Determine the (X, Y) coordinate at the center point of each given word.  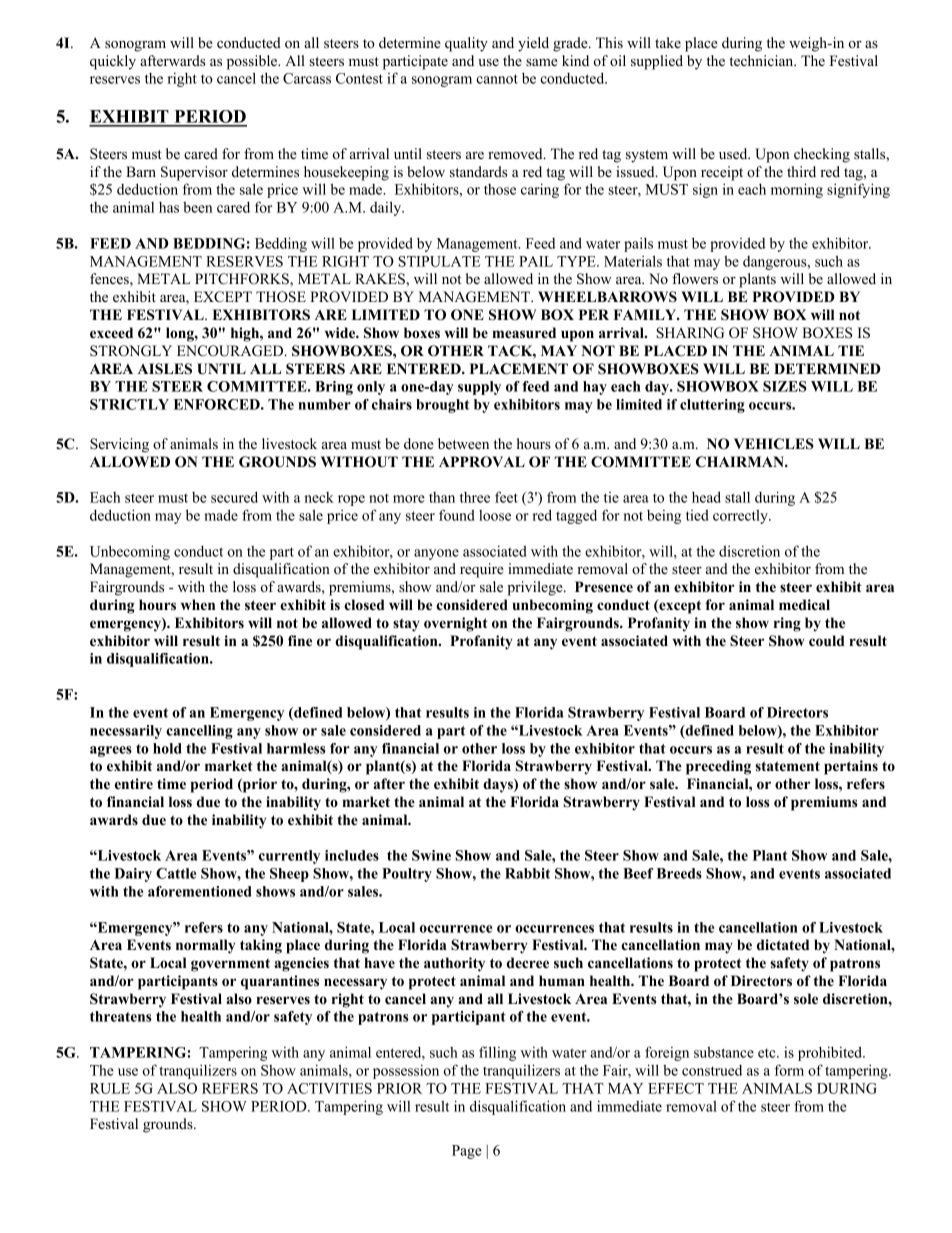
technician (762, 60)
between (463, 443)
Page (467, 1152)
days (499, 785)
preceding (718, 767)
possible (253, 62)
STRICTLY (129, 404)
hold (167, 748)
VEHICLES (774, 444)
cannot (497, 79)
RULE (110, 1088)
